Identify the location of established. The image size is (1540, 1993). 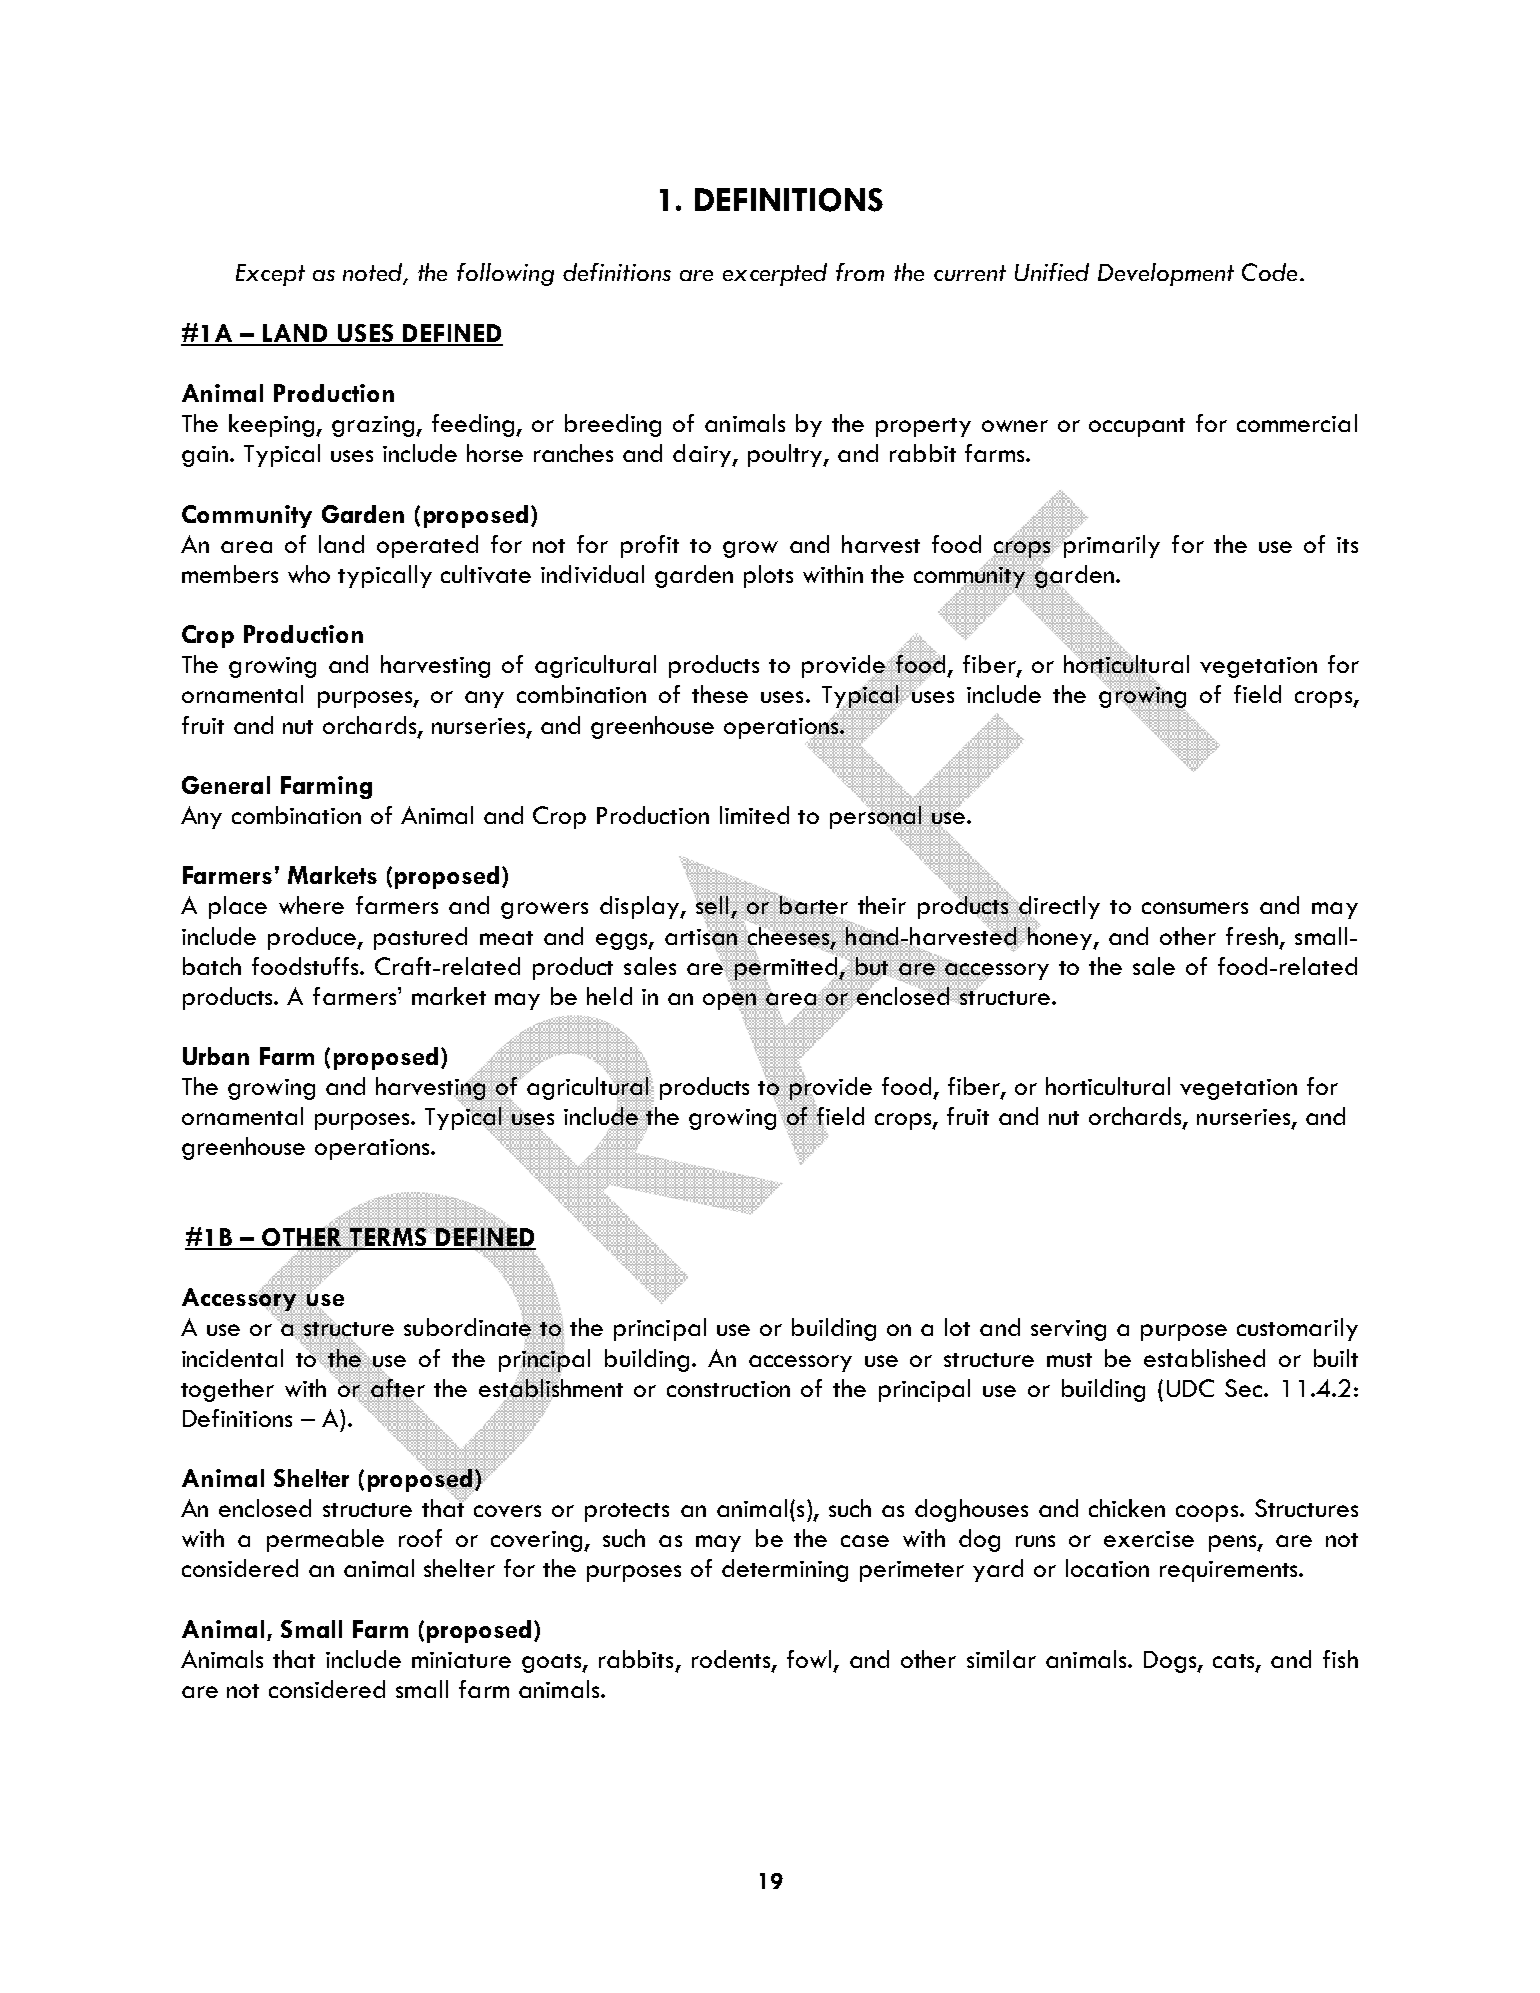
(1204, 1358).
